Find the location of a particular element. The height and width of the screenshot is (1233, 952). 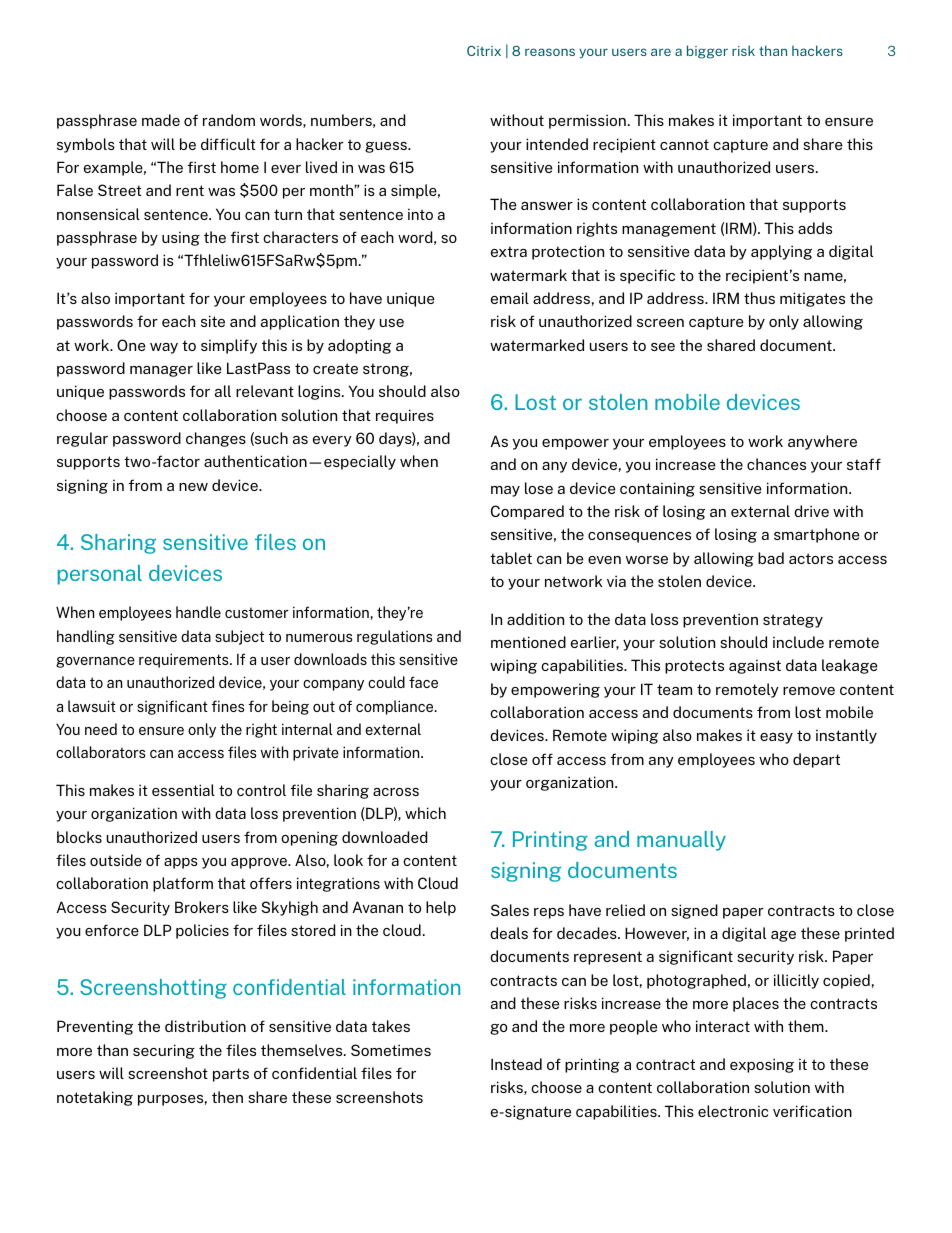

compliance is located at coordinates (396, 707).
